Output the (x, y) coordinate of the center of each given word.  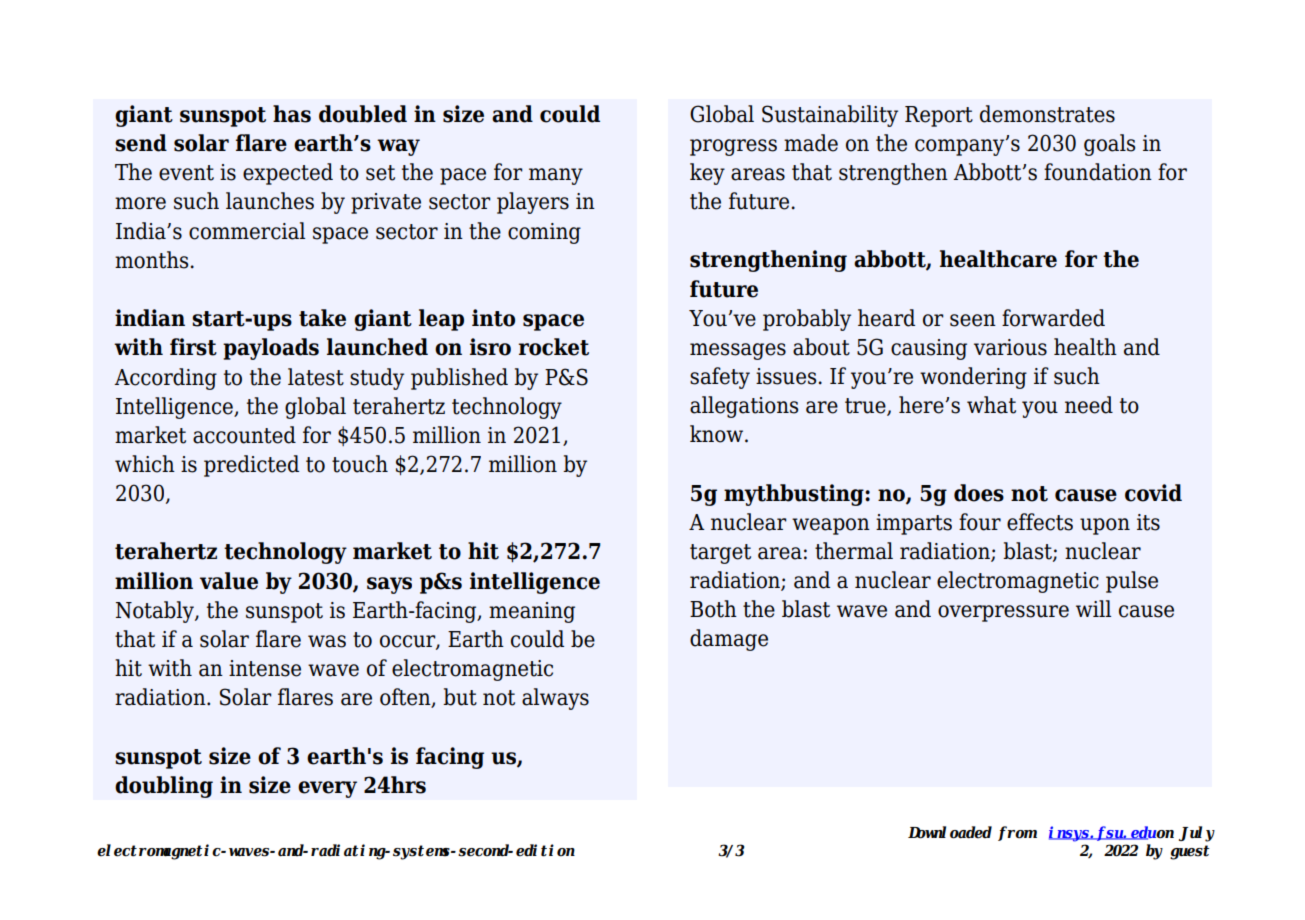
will (1093, 608)
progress (733, 147)
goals (1109, 145)
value (229, 581)
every (327, 789)
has (292, 114)
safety (720, 378)
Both (713, 609)
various (1010, 347)
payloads (271, 349)
